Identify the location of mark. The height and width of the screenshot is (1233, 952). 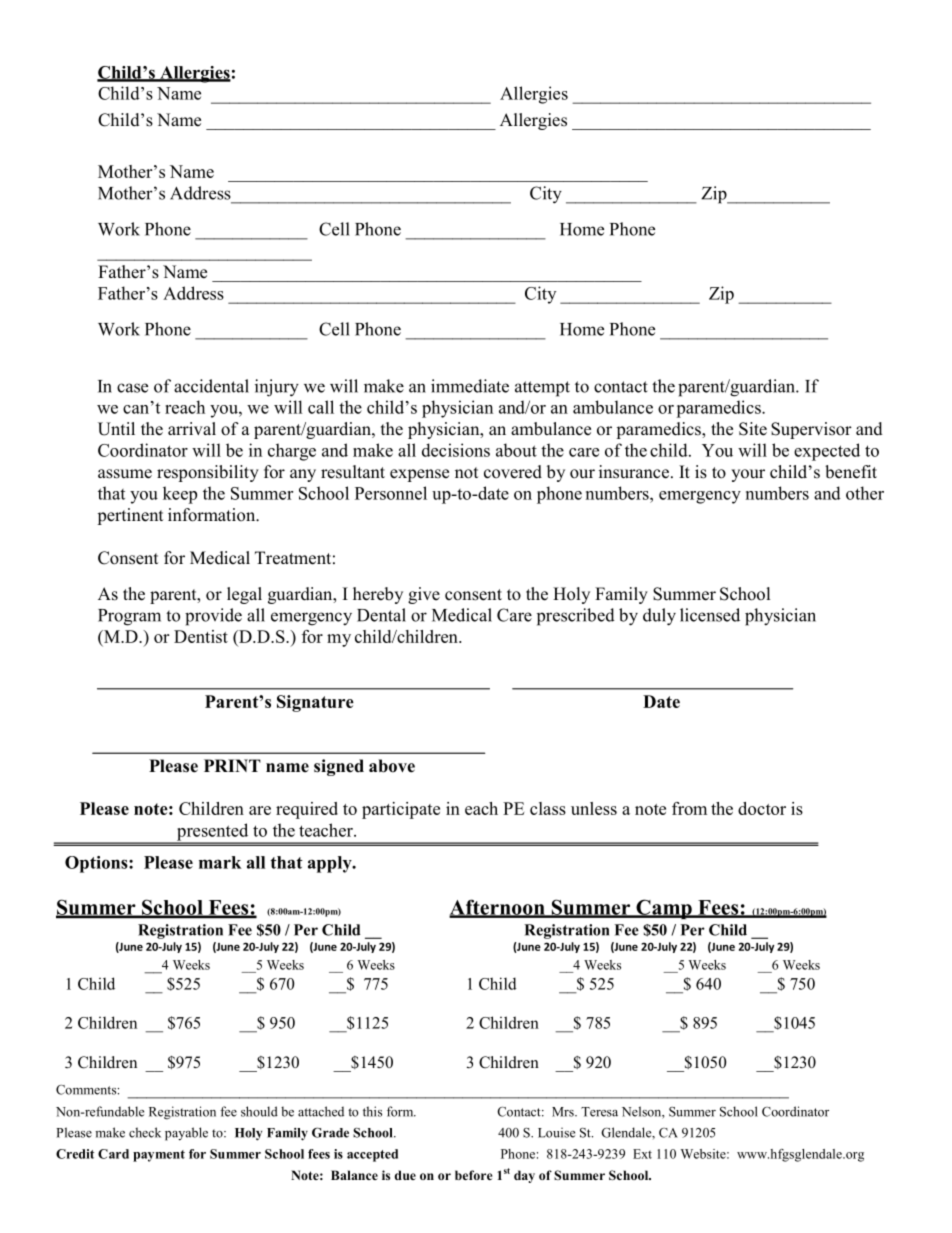
(220, 862).
